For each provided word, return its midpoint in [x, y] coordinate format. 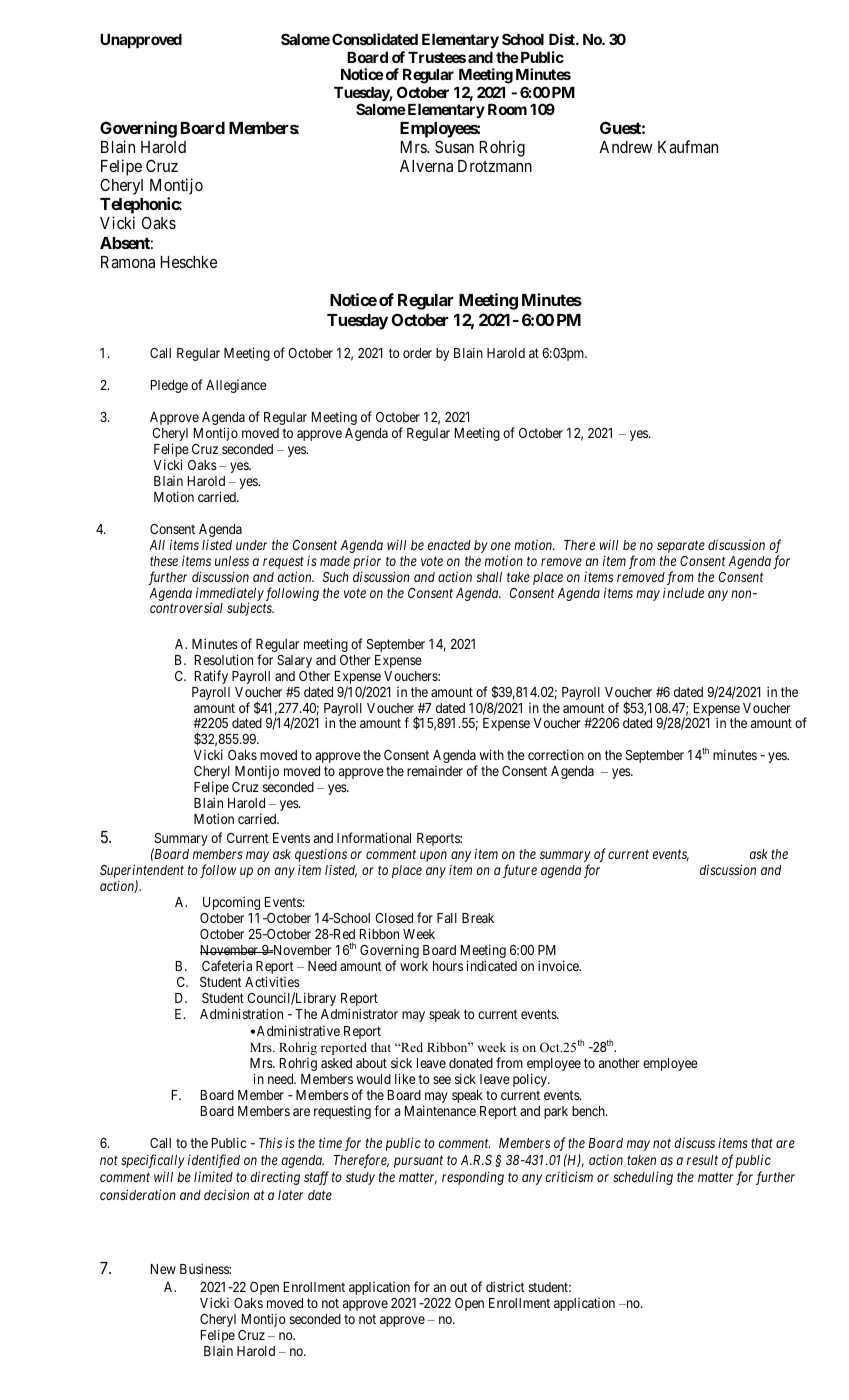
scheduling [643, 1178]
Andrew [625, 147]
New [163, 1269]
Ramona [128, 262]
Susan [454, 146]
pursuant [418, 1162]
